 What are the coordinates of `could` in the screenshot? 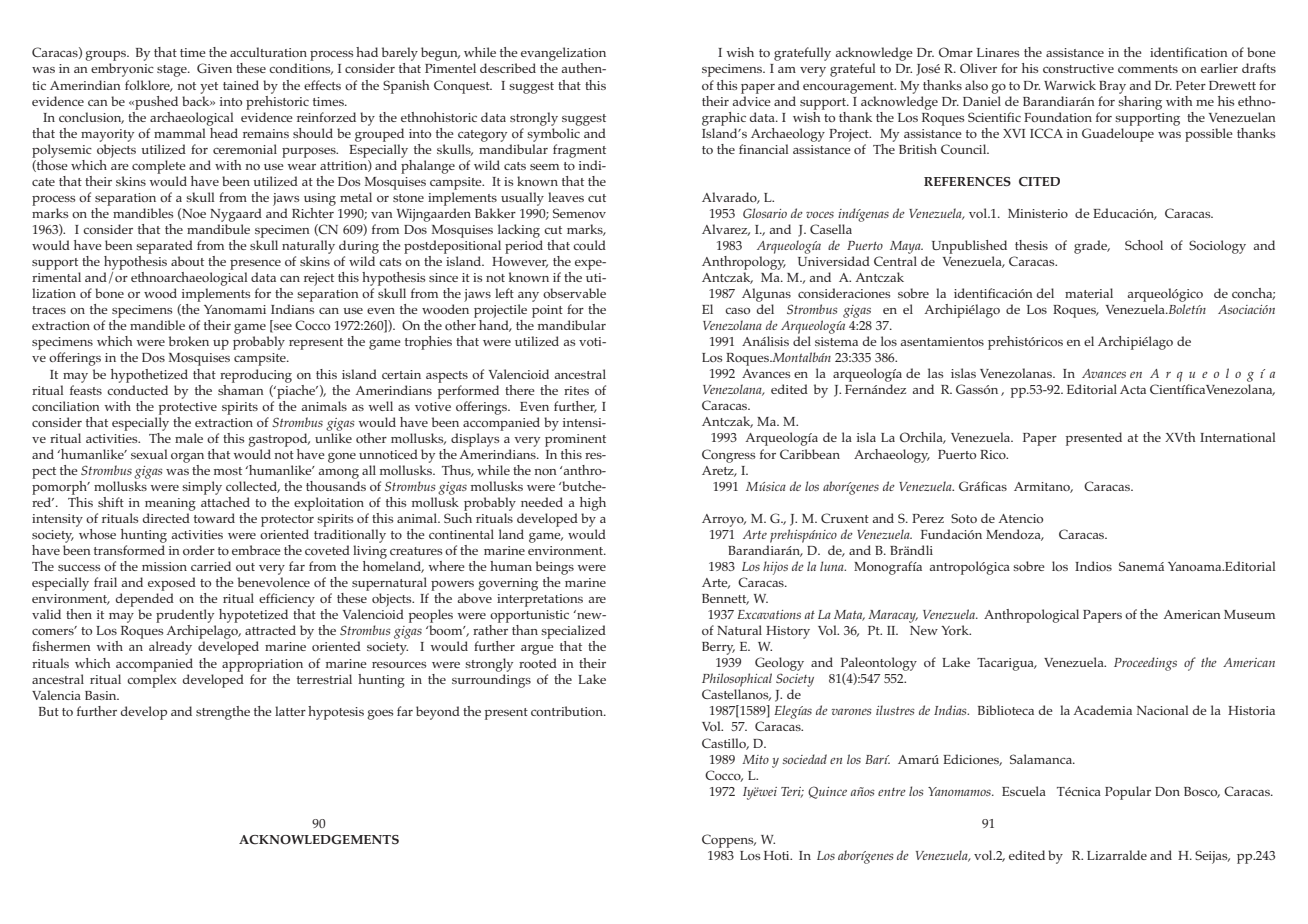 It's located at (589, 245).
